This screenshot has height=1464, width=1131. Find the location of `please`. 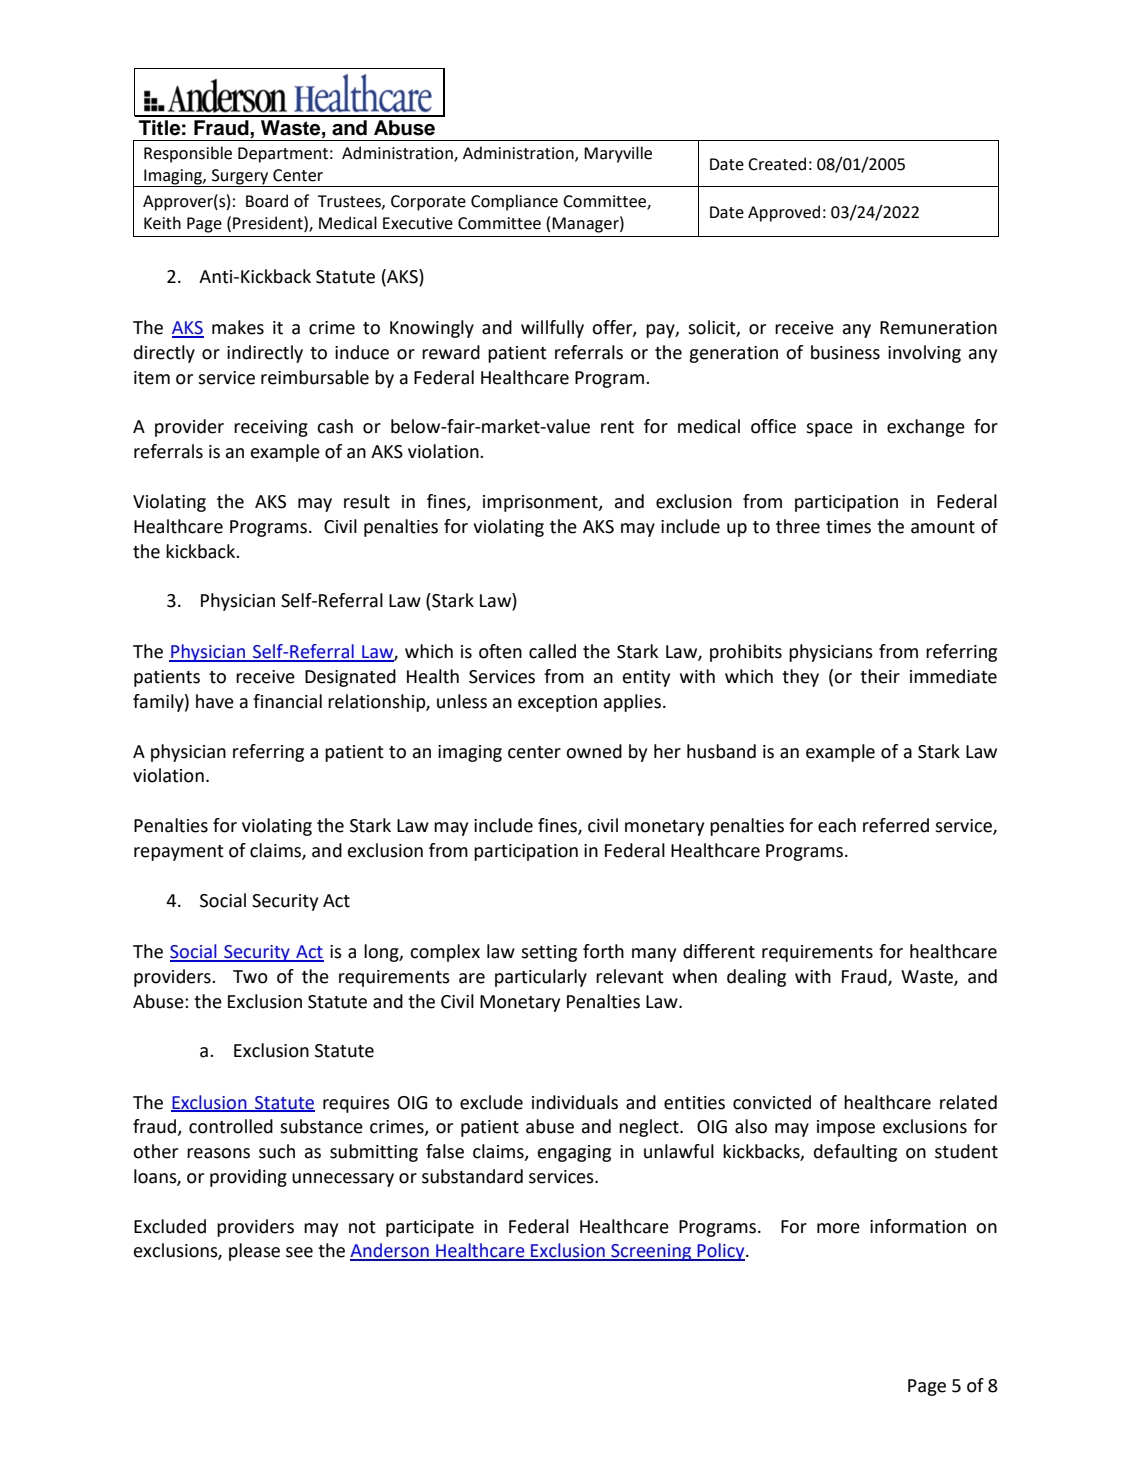

please is located at coordinates (254, 1252).
